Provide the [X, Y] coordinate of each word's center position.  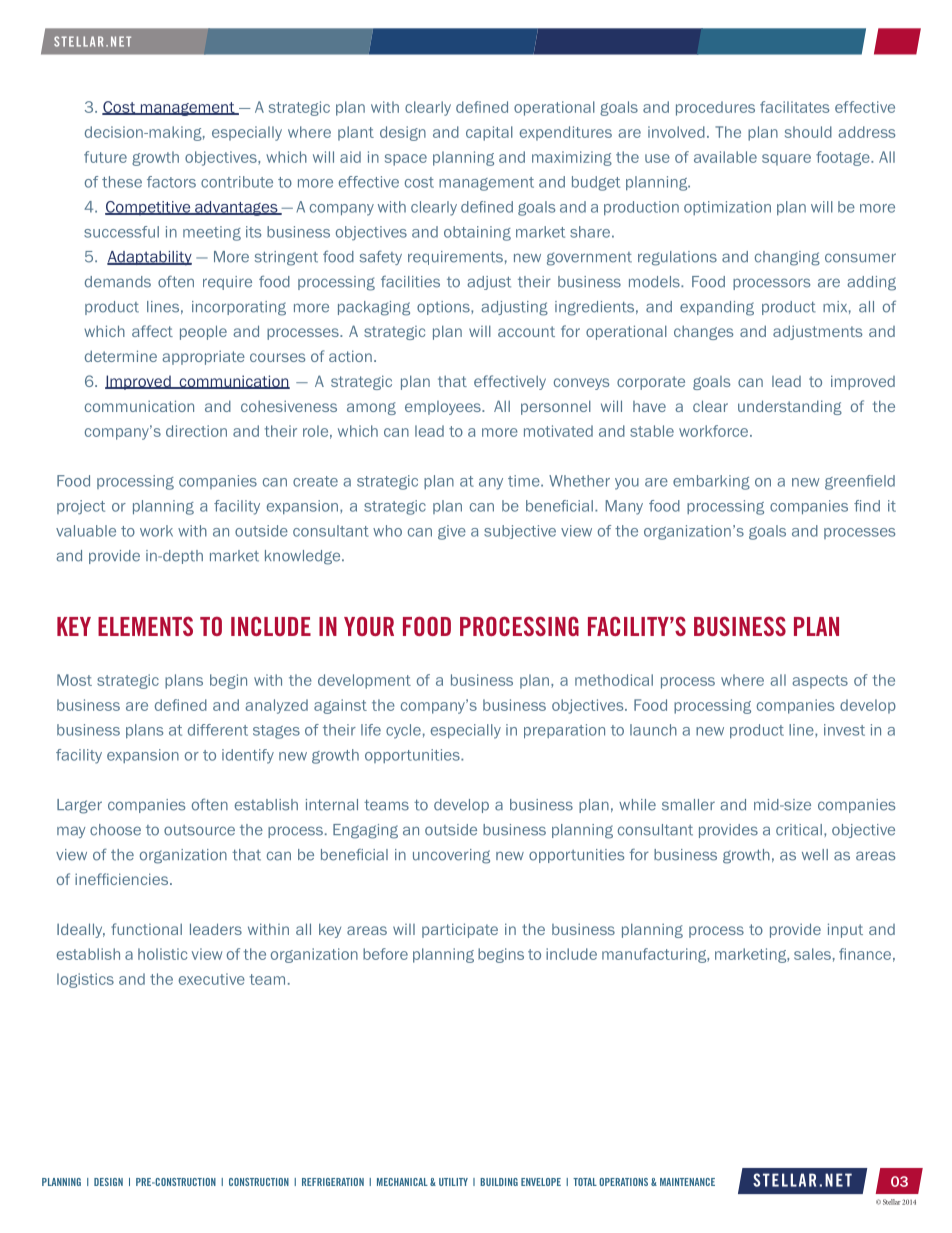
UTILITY [453, 1182]
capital [489, 133]
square [786, 160]
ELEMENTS [145, 626]
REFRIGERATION [333, 1182]
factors [171, 182]
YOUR [369, 626]
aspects [820, 682]
